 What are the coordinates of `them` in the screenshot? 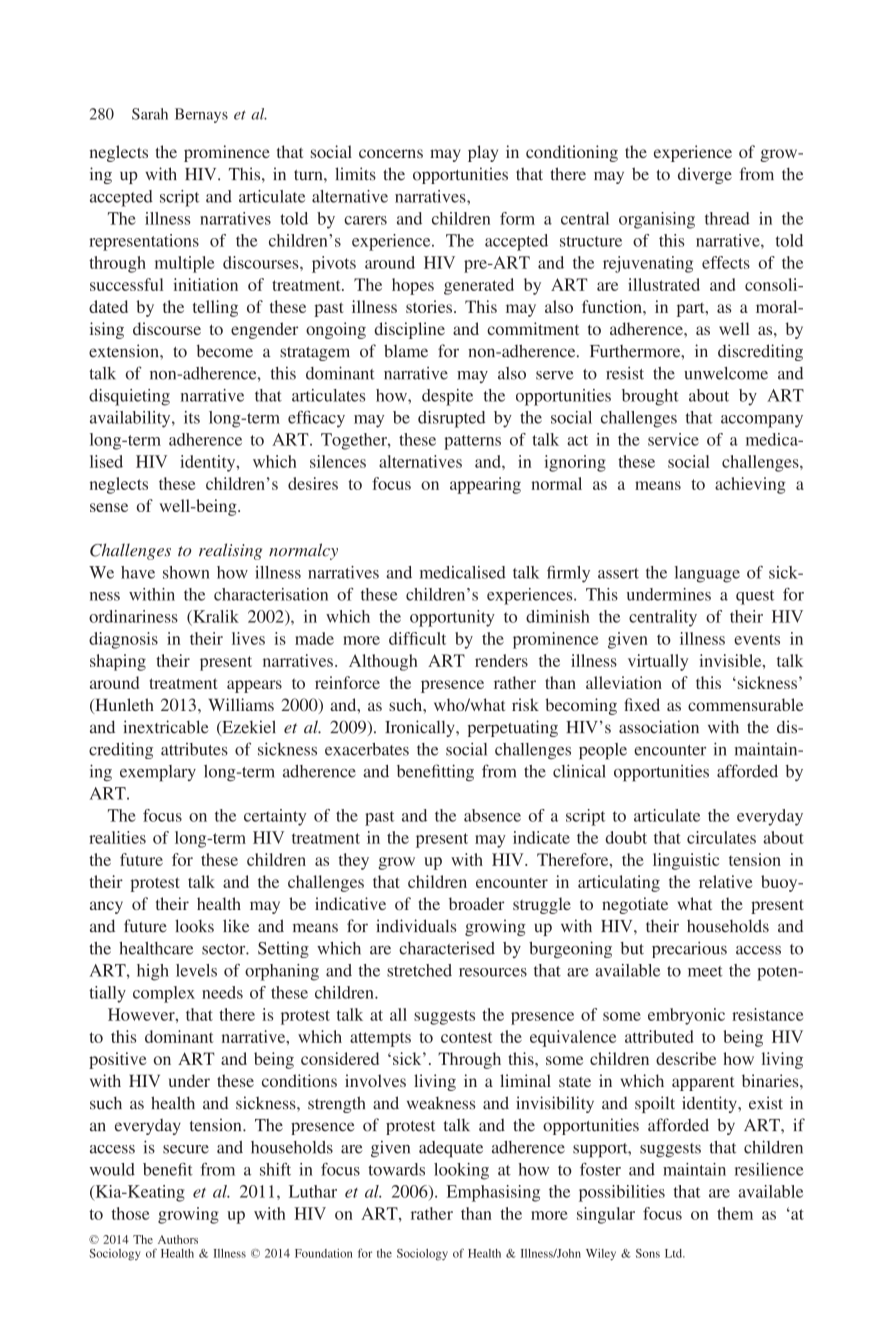 It's located at (735, 1213).
